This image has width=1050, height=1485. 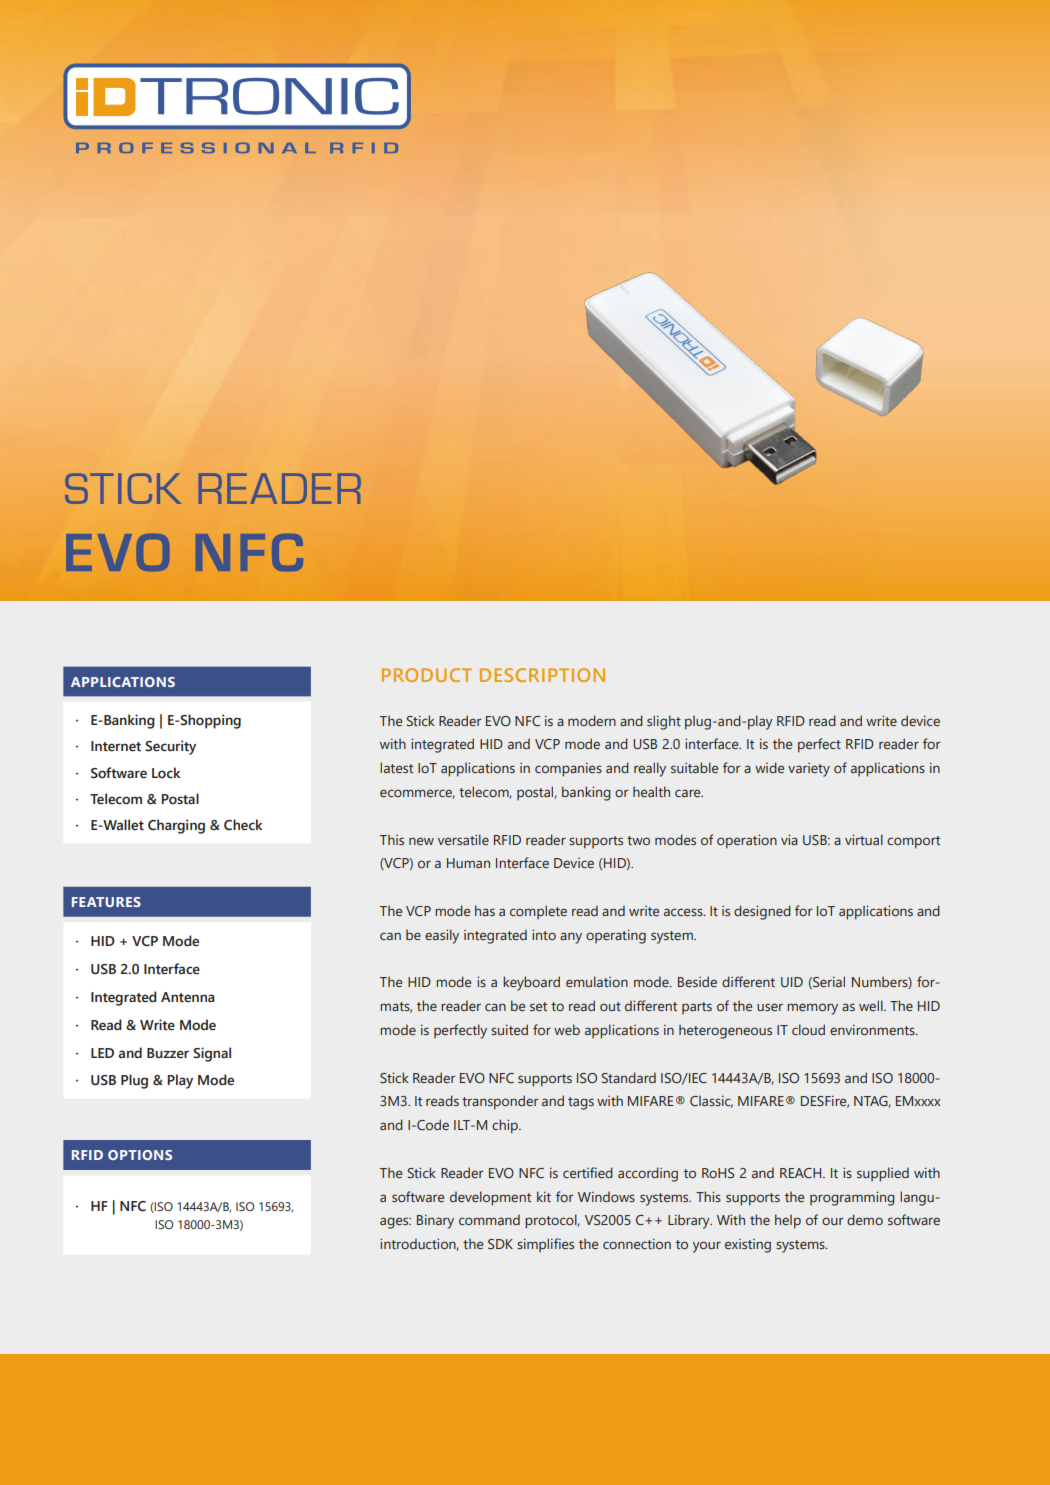 I want to click on Antenna, so click(x=188, y=997).
